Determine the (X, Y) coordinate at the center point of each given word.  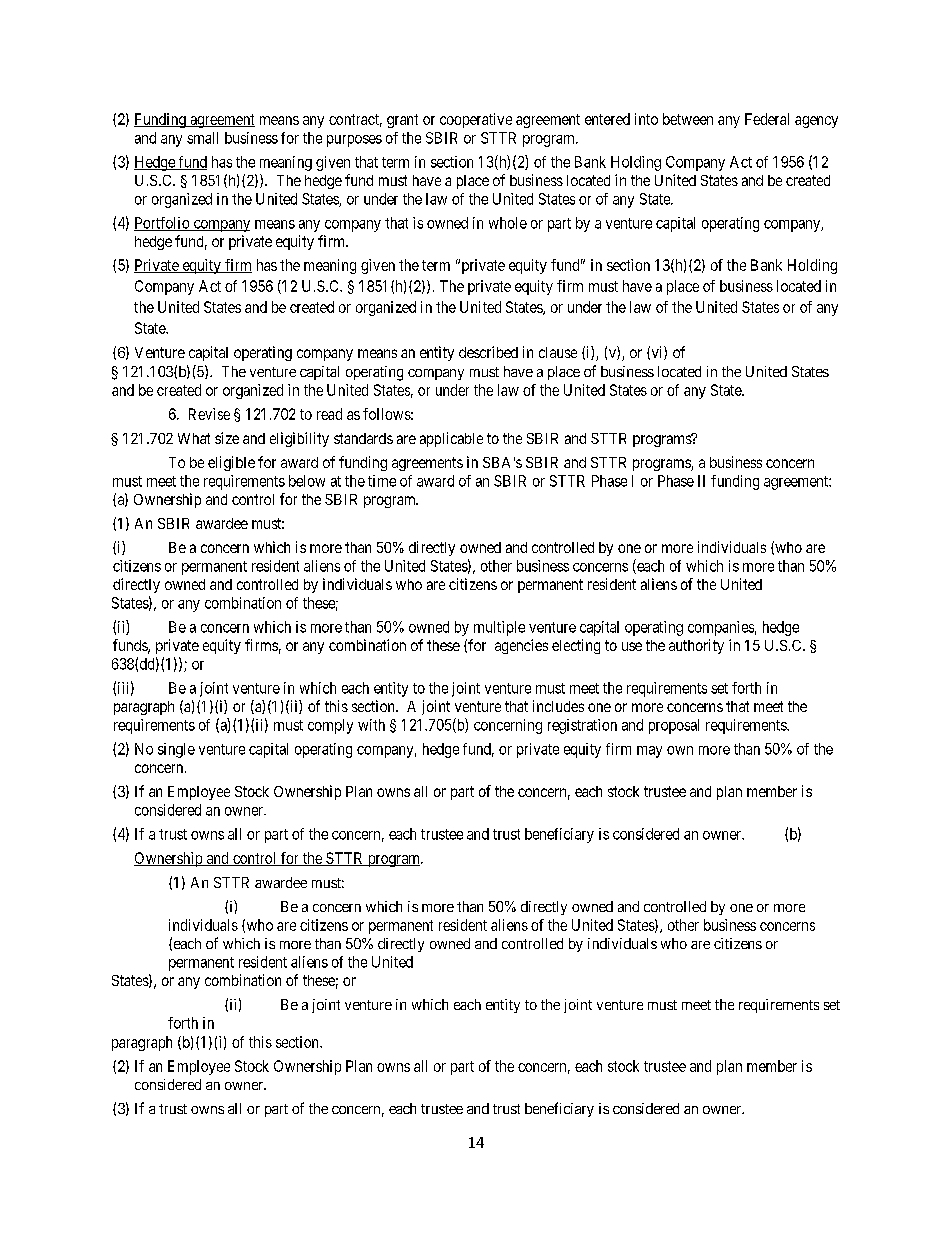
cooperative (476, 120)
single (176, 750)
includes (558, 706)
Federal (767, 119)
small (202, 138)
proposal (674, 726)
